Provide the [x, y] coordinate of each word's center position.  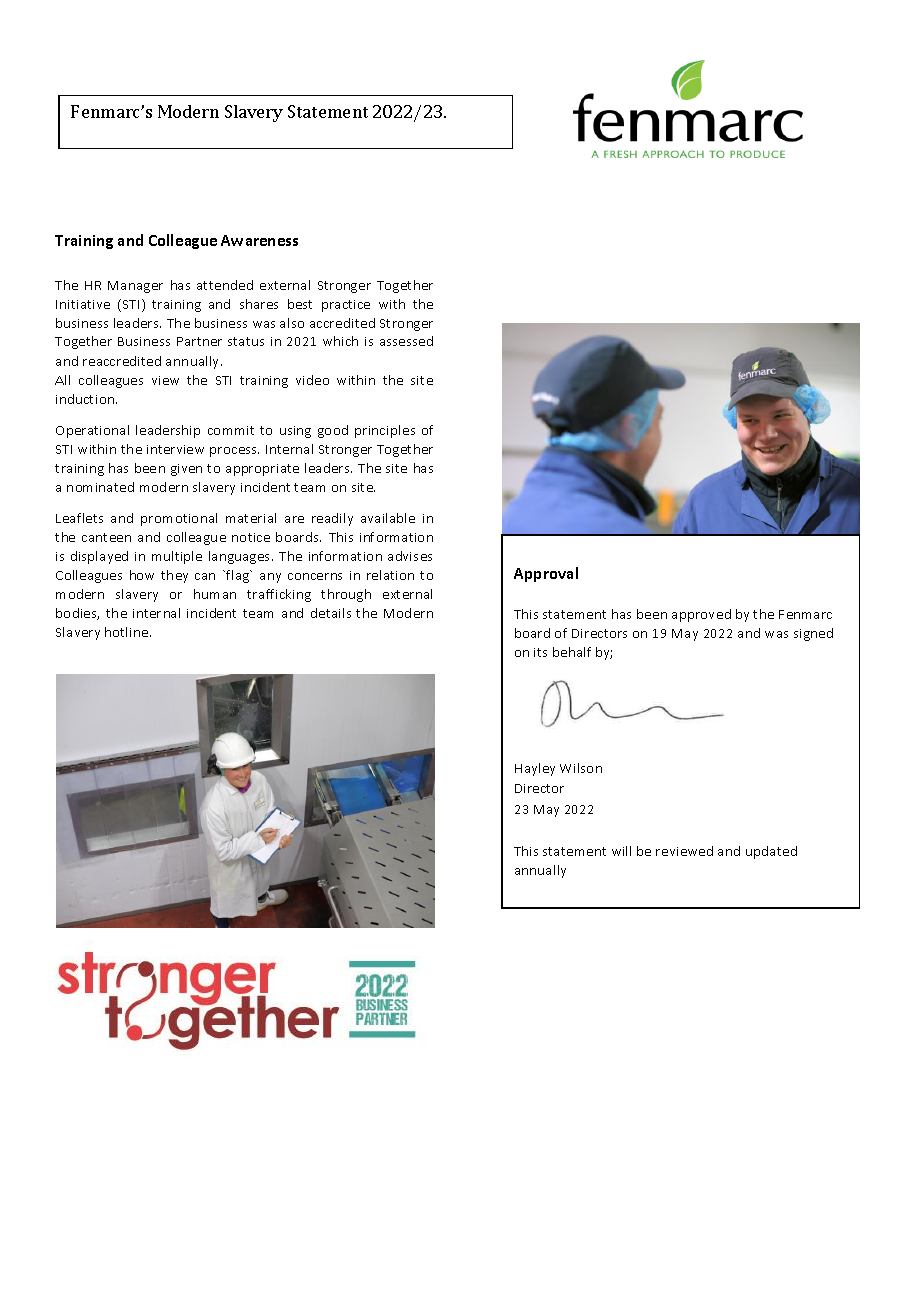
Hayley [535, 769]
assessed [406, 341]
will [621, 851]
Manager [135, 287]
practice [346, 306]
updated [771, 852]
